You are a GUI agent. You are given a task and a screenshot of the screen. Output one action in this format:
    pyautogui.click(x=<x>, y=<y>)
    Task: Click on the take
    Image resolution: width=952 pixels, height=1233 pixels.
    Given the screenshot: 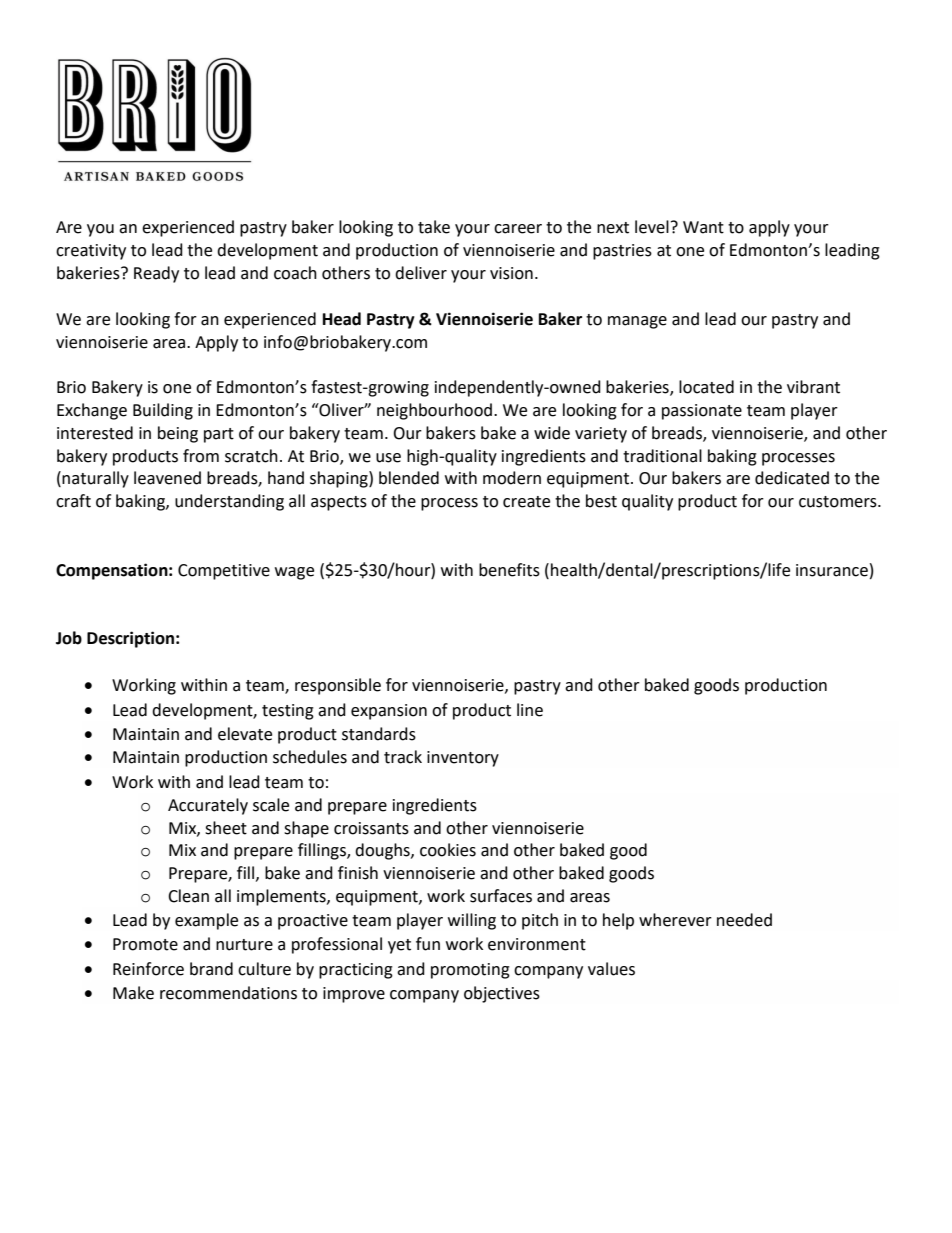 What is the action you would take?
    pyautogui.click(x=434, y=227)
